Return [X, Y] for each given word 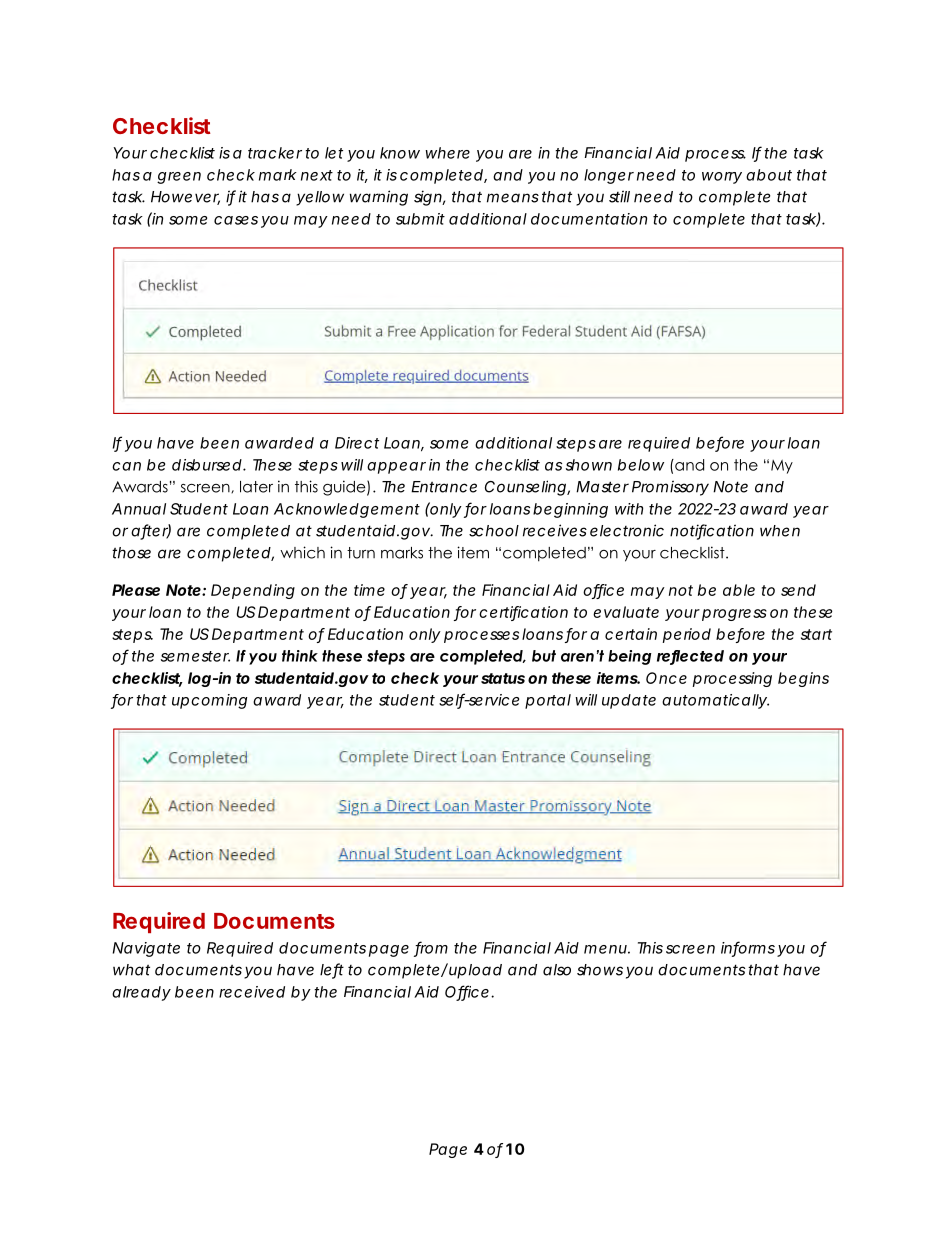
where [447, 153]
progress [734, 615]
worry [722, 178]
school [494, 531]
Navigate [146, 949]
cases [236, 220]
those [131, 553]
